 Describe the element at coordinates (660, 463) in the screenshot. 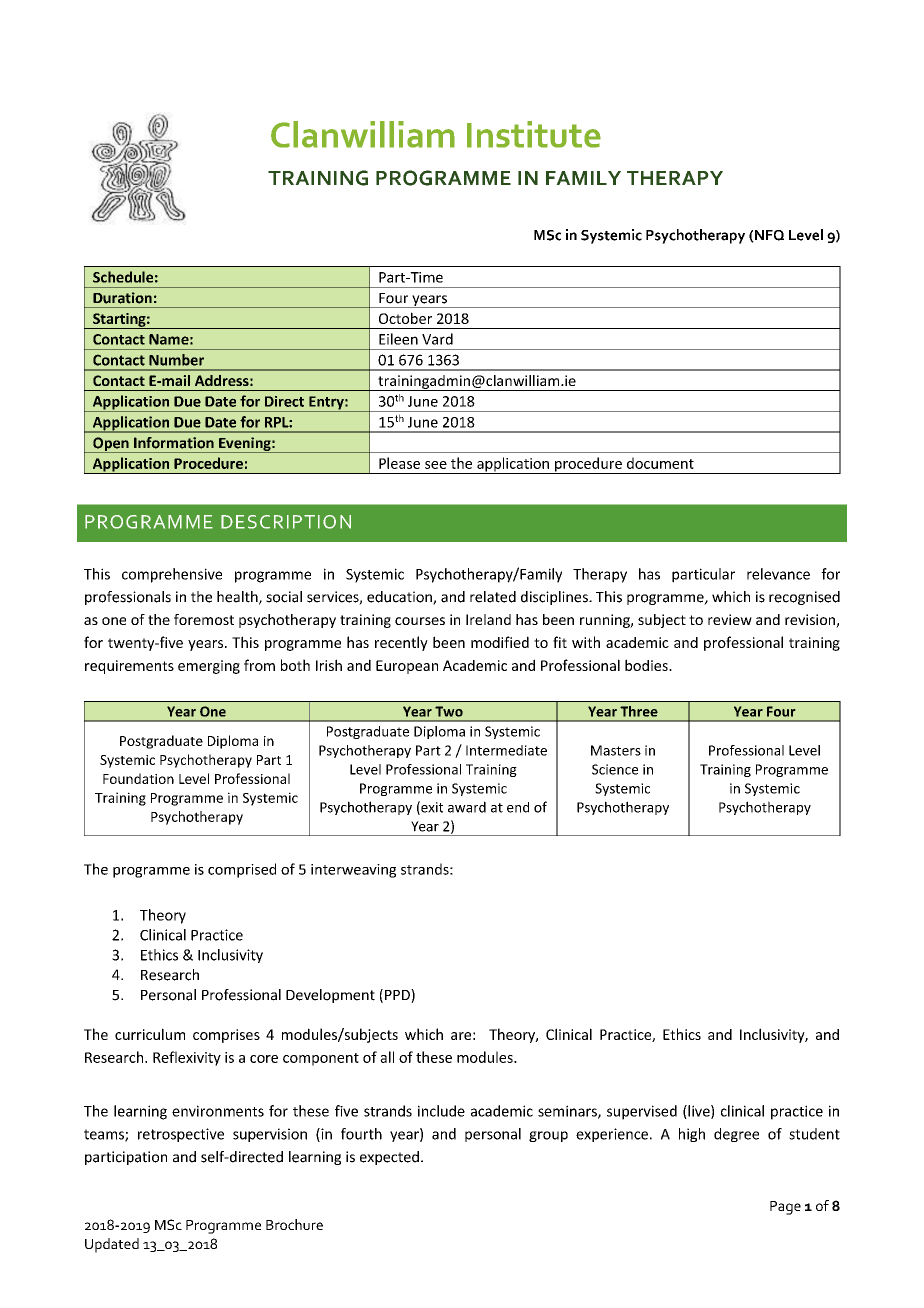

I see `document` at that location.
